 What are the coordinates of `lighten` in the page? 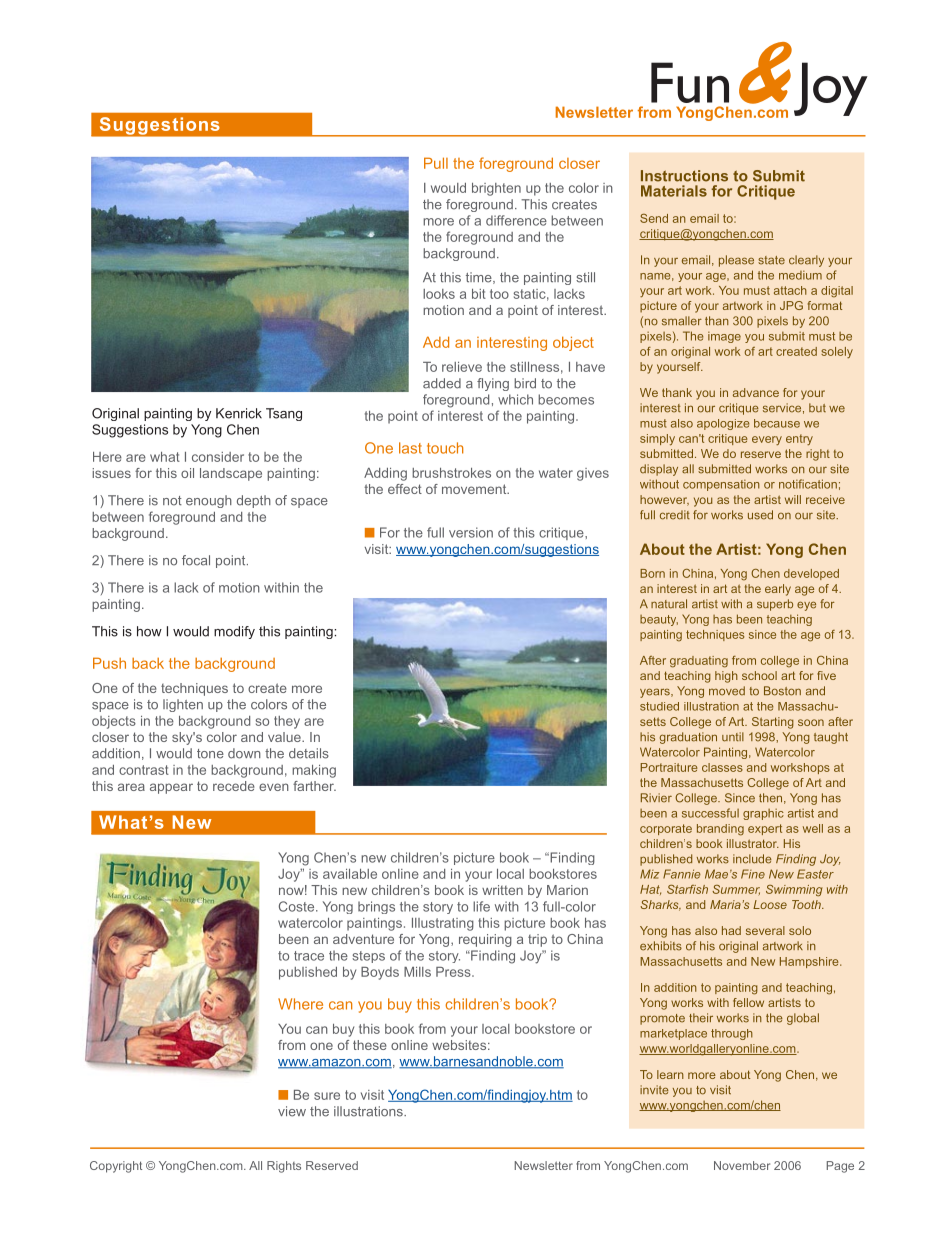 It's located at (183, 705).
